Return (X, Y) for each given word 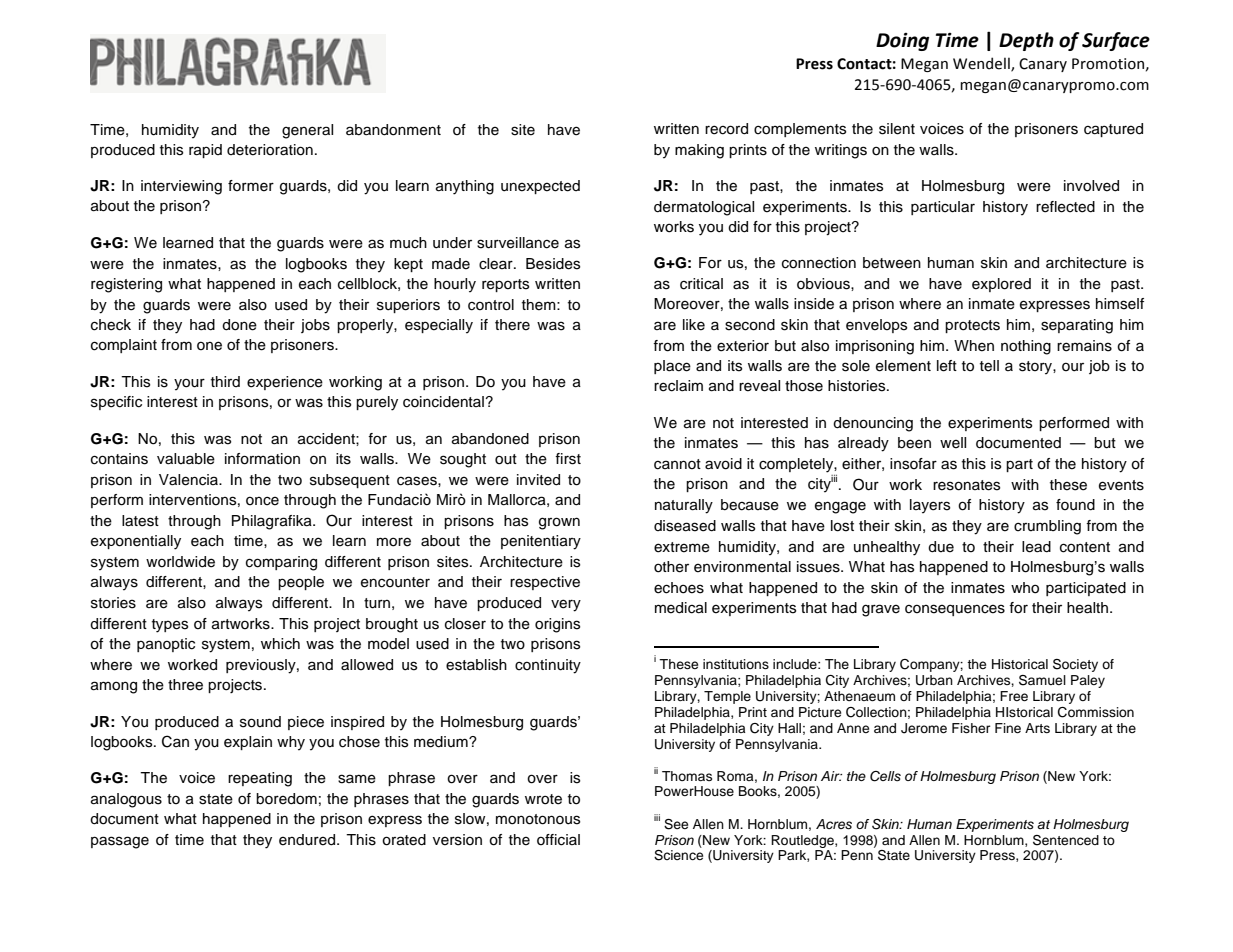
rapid (205, 151)
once (262, 501)
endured (308, 840)
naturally (684, 506)
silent (897, 129)
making (699, 151)
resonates (966, 485)
